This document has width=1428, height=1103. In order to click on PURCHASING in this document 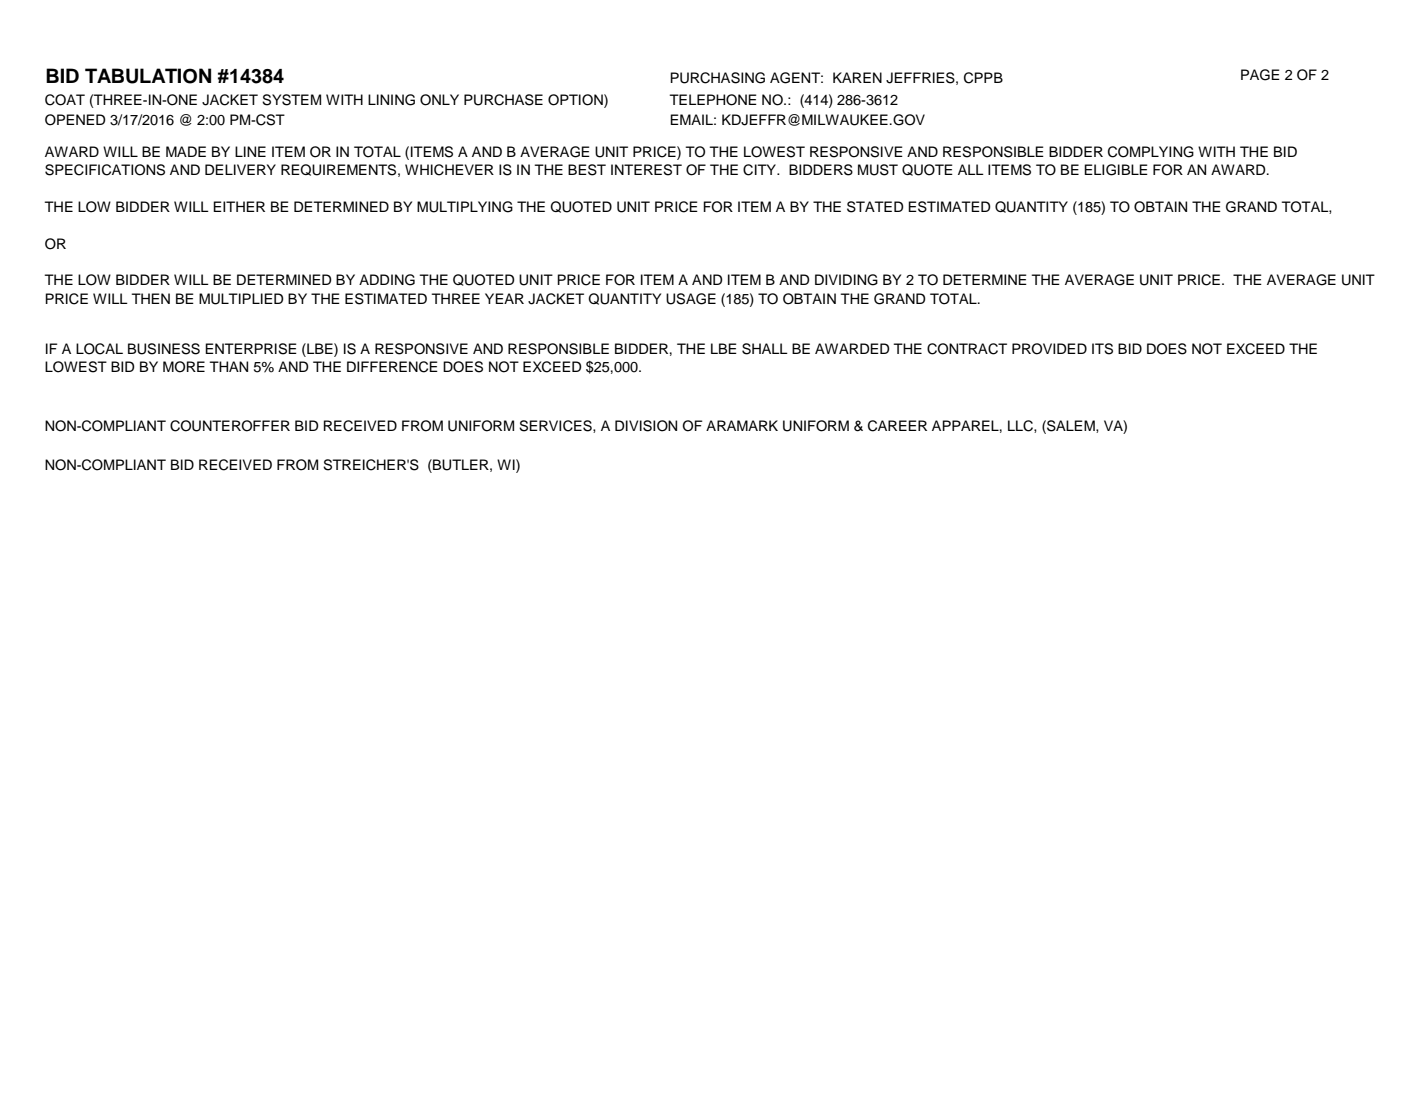, I will do `click(717, 78)`.
